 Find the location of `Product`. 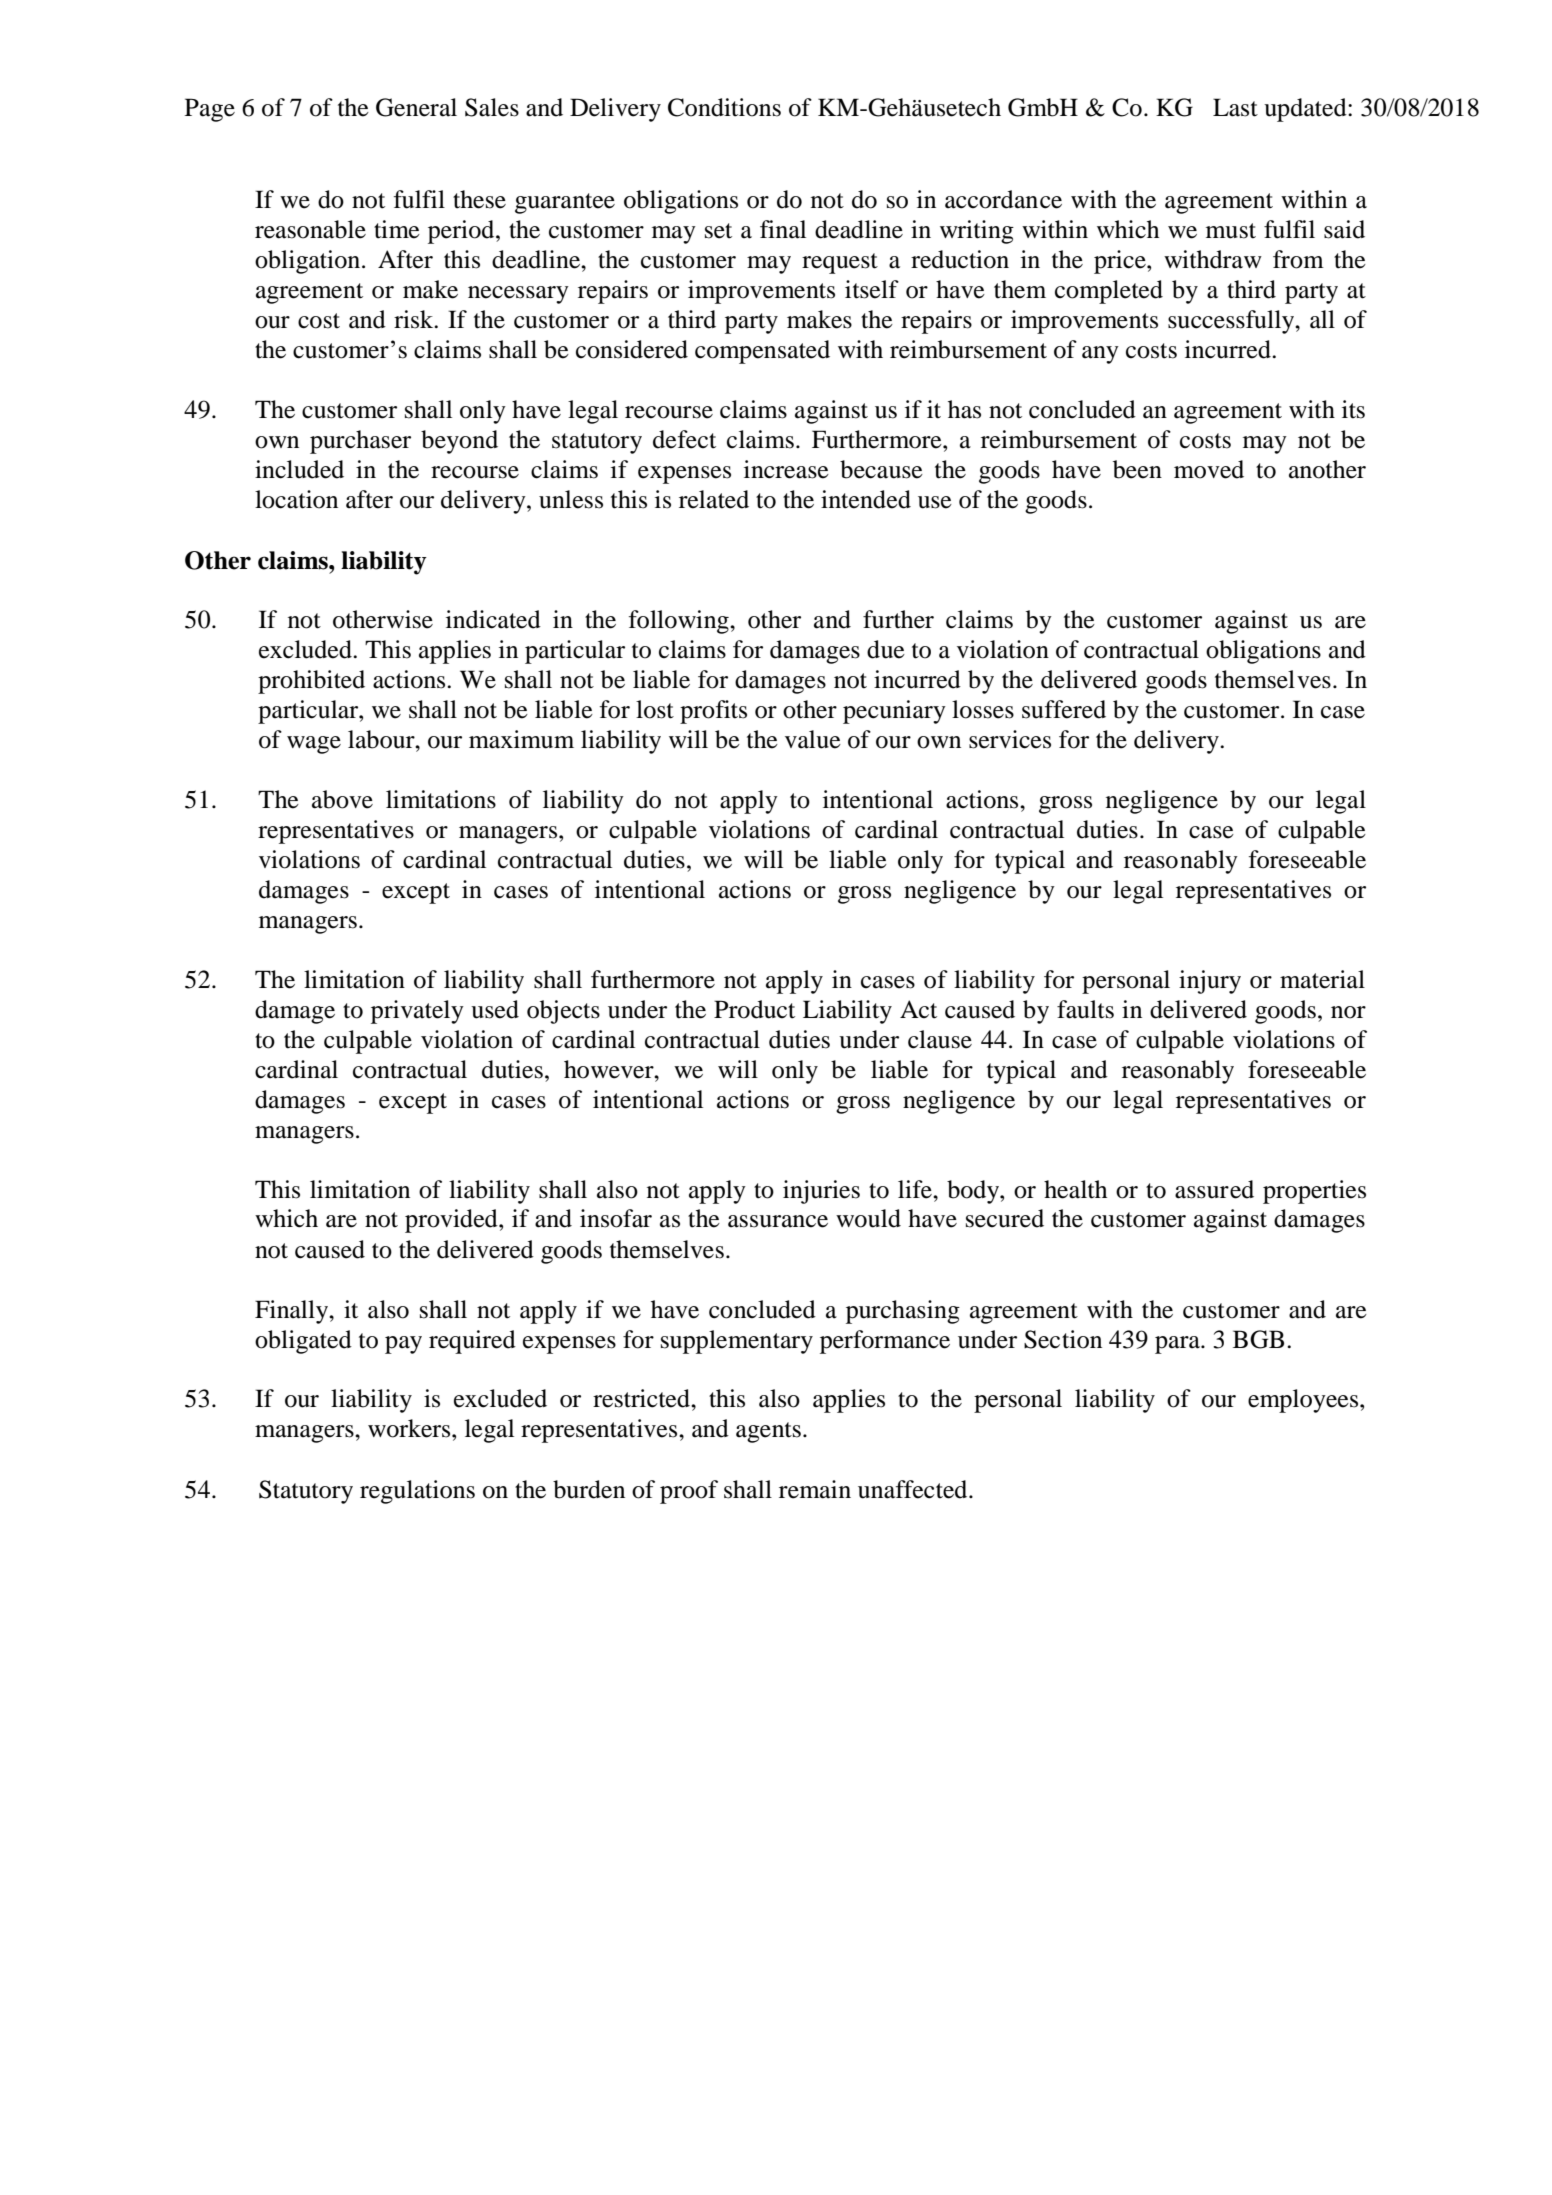

Product is located at coordinates (754, 1009).
